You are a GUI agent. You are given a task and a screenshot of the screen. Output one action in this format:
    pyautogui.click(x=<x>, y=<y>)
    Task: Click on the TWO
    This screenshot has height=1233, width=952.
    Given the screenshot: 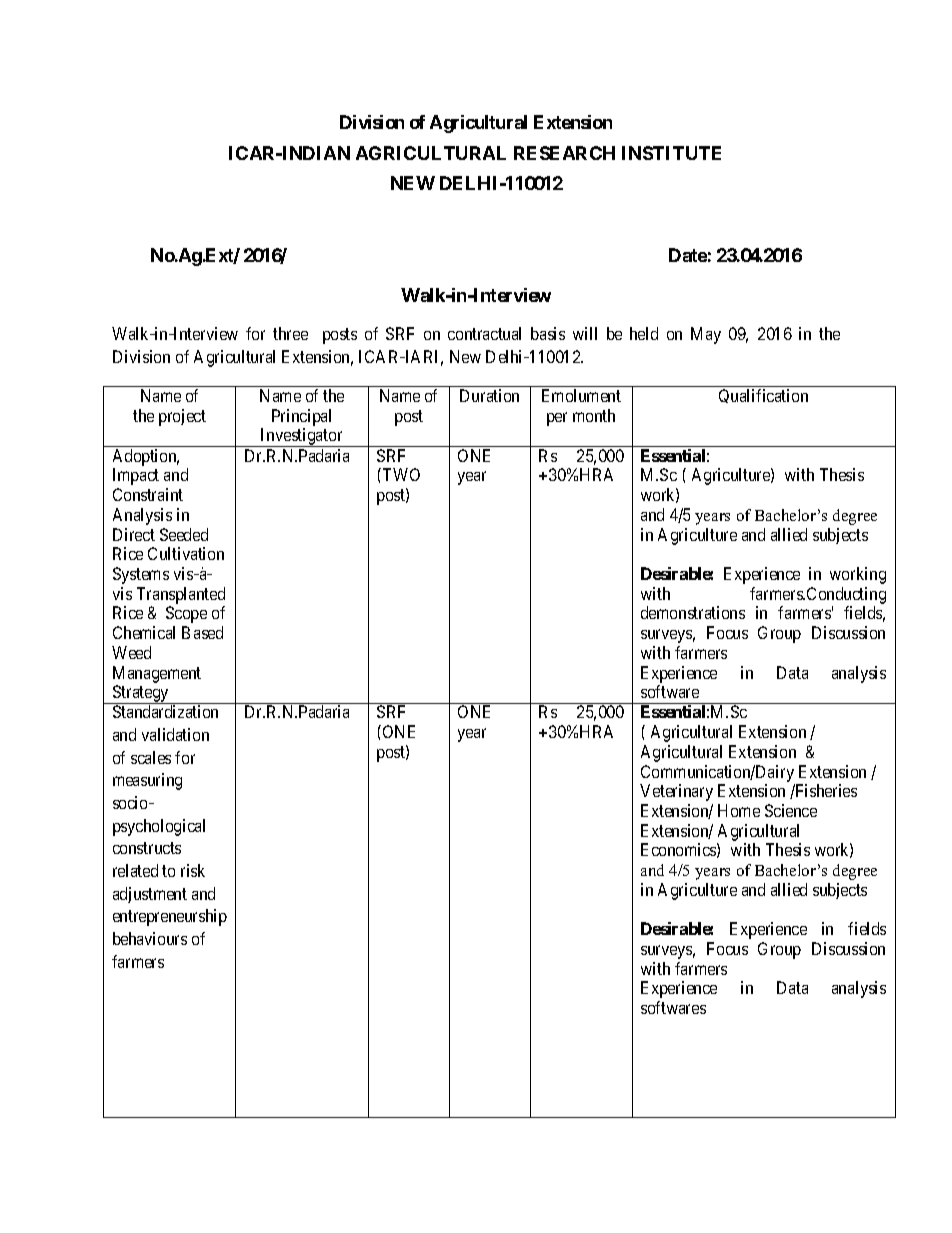 What is the action you would take?
    pyautogui.click(x=400, y=474)
